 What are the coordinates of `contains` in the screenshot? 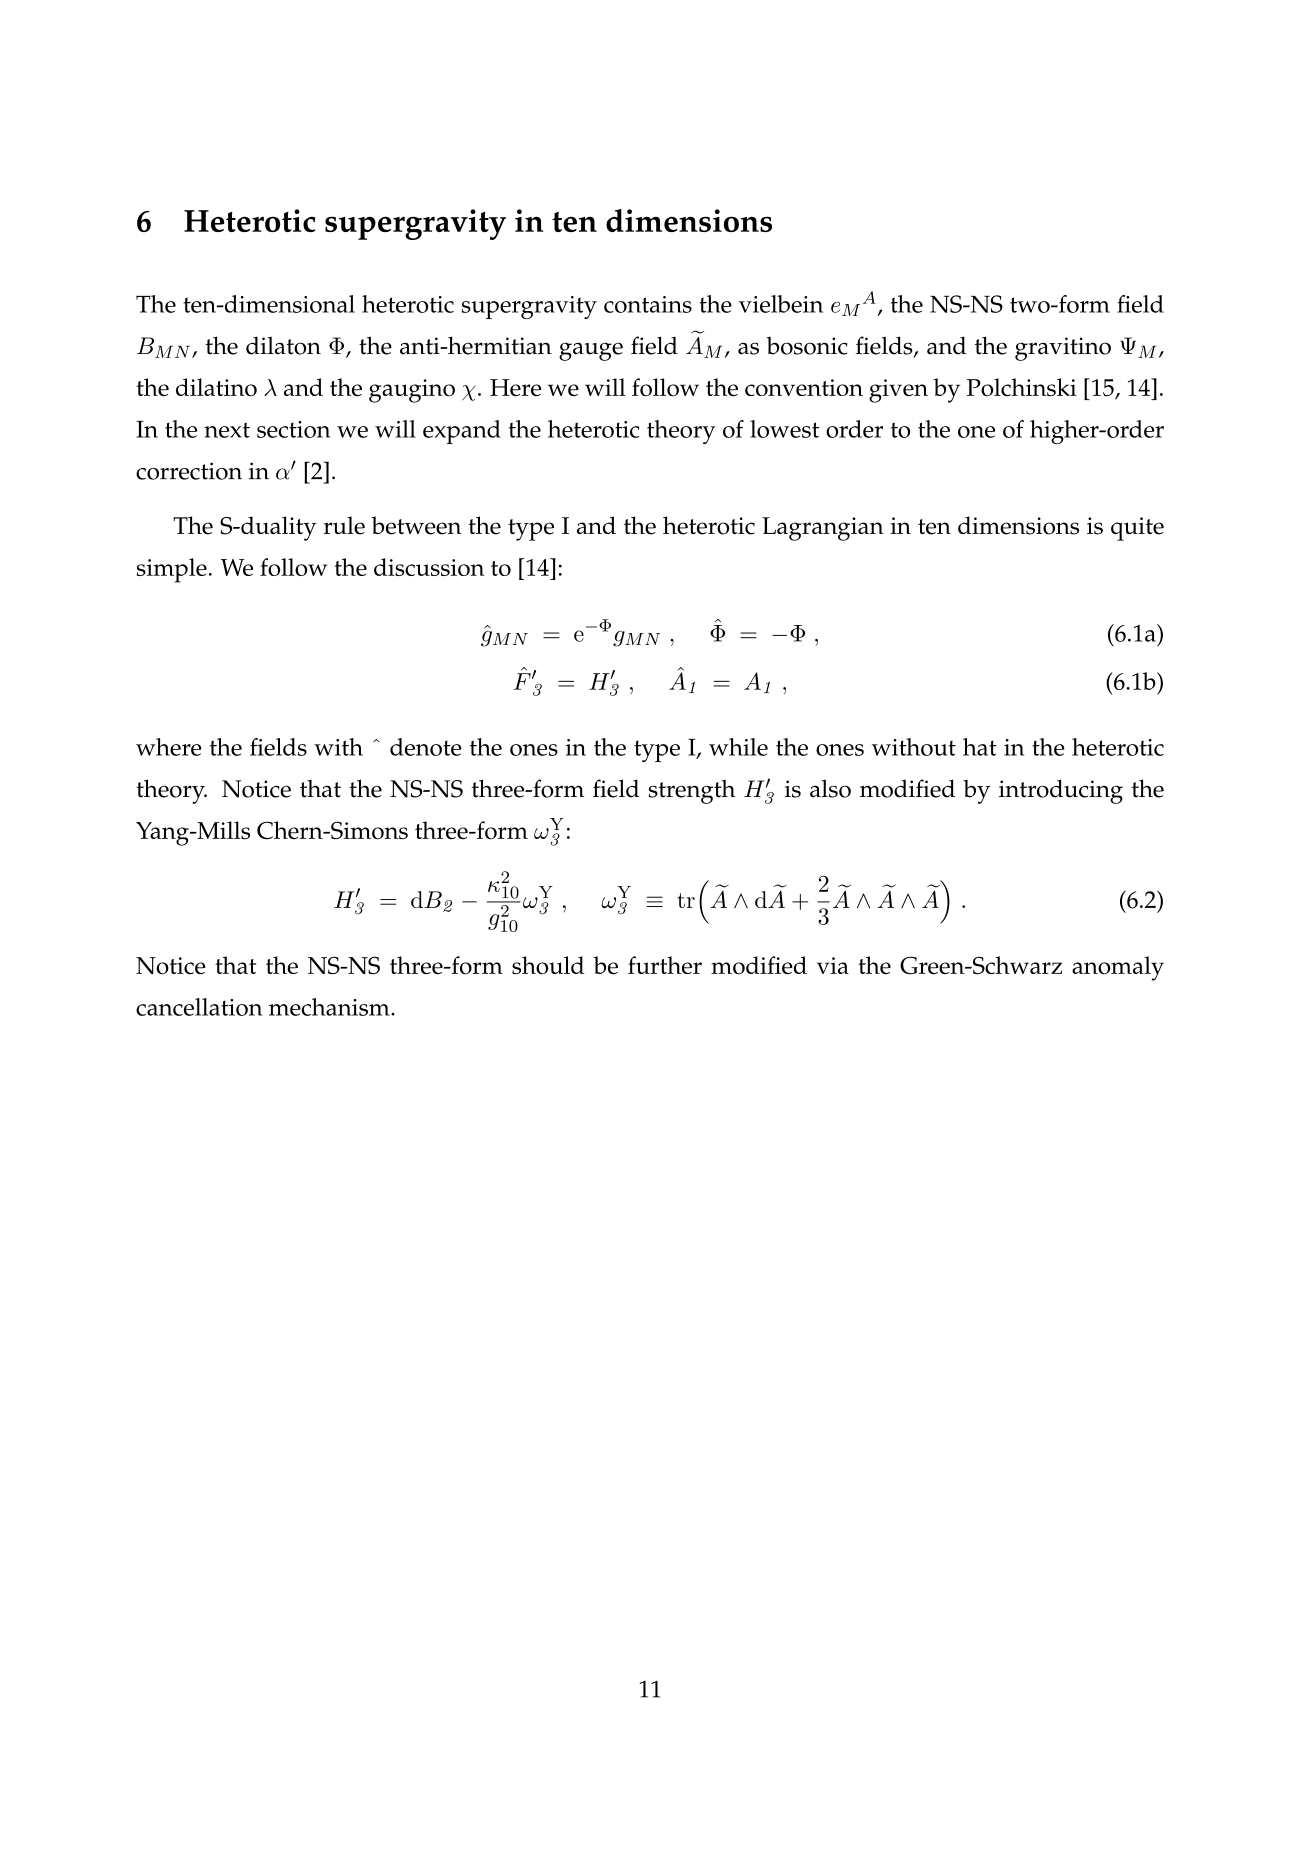 It's located at (648, 304).
